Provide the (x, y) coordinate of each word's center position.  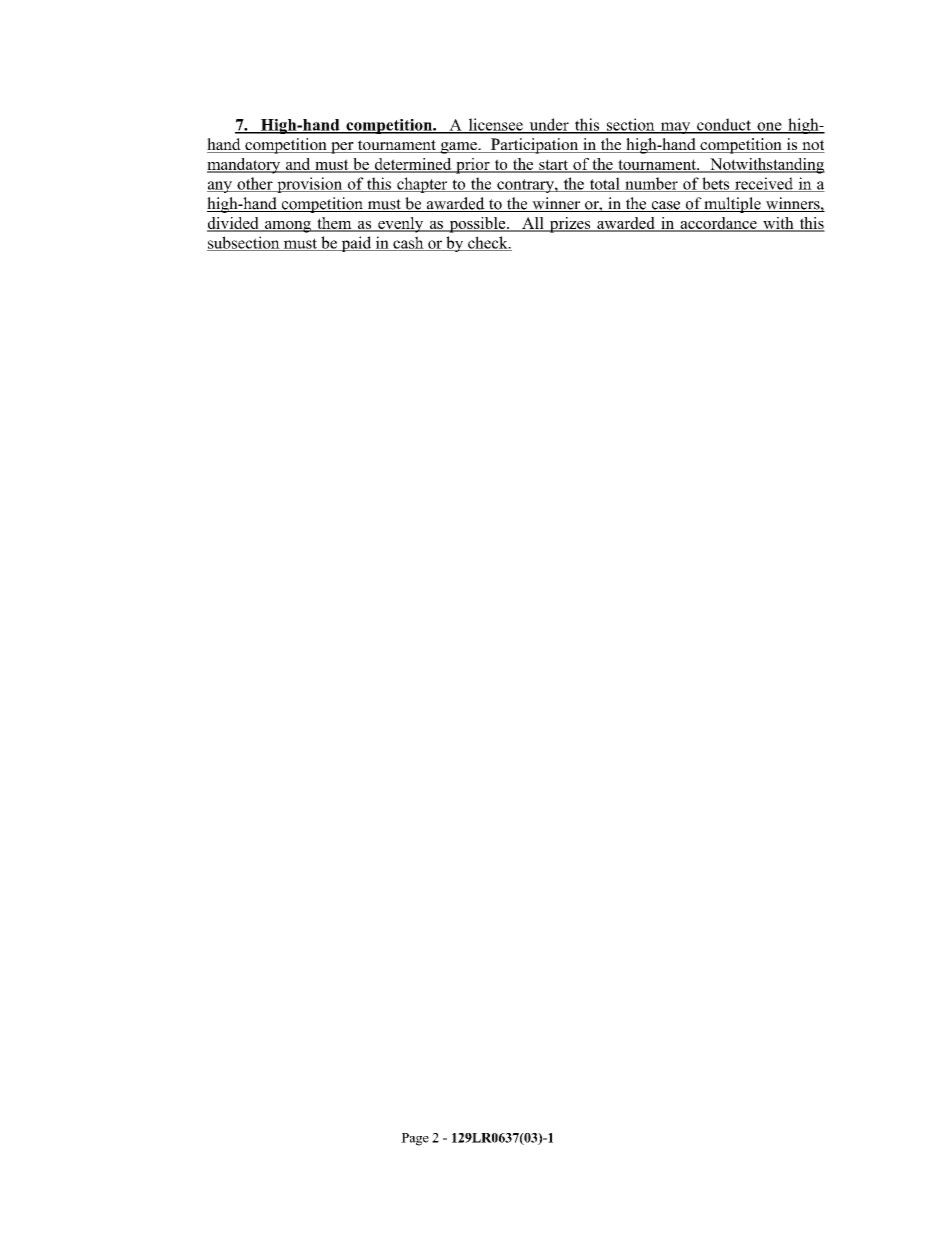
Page (415, 1139)
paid (356, 244)
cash (408, 243)
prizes (570, 225)
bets (716, 184)
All (533, 224)
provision (310, 185)
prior (473, 166)
